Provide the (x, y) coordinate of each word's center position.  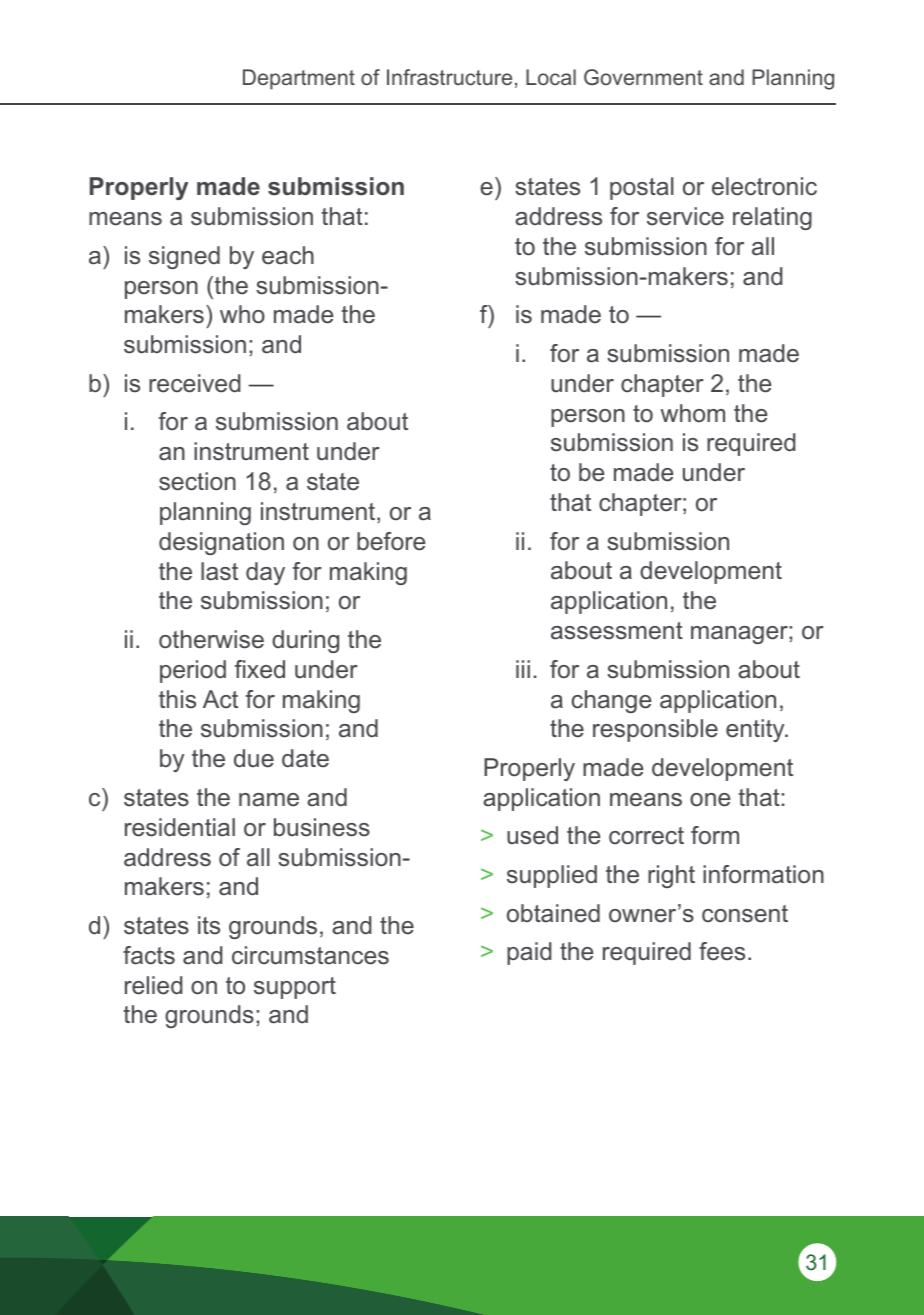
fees (722, 951)
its (209, 925)
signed (184, 257)
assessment (617, 631)
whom (693, 413)
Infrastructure (449, 77)
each (288, 255)
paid (529, 953)
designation (221, 543)
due (254, 758)
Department (299, 79)
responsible (655, 730)
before (391, 541)
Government (643, 77)
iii (523, 669)
